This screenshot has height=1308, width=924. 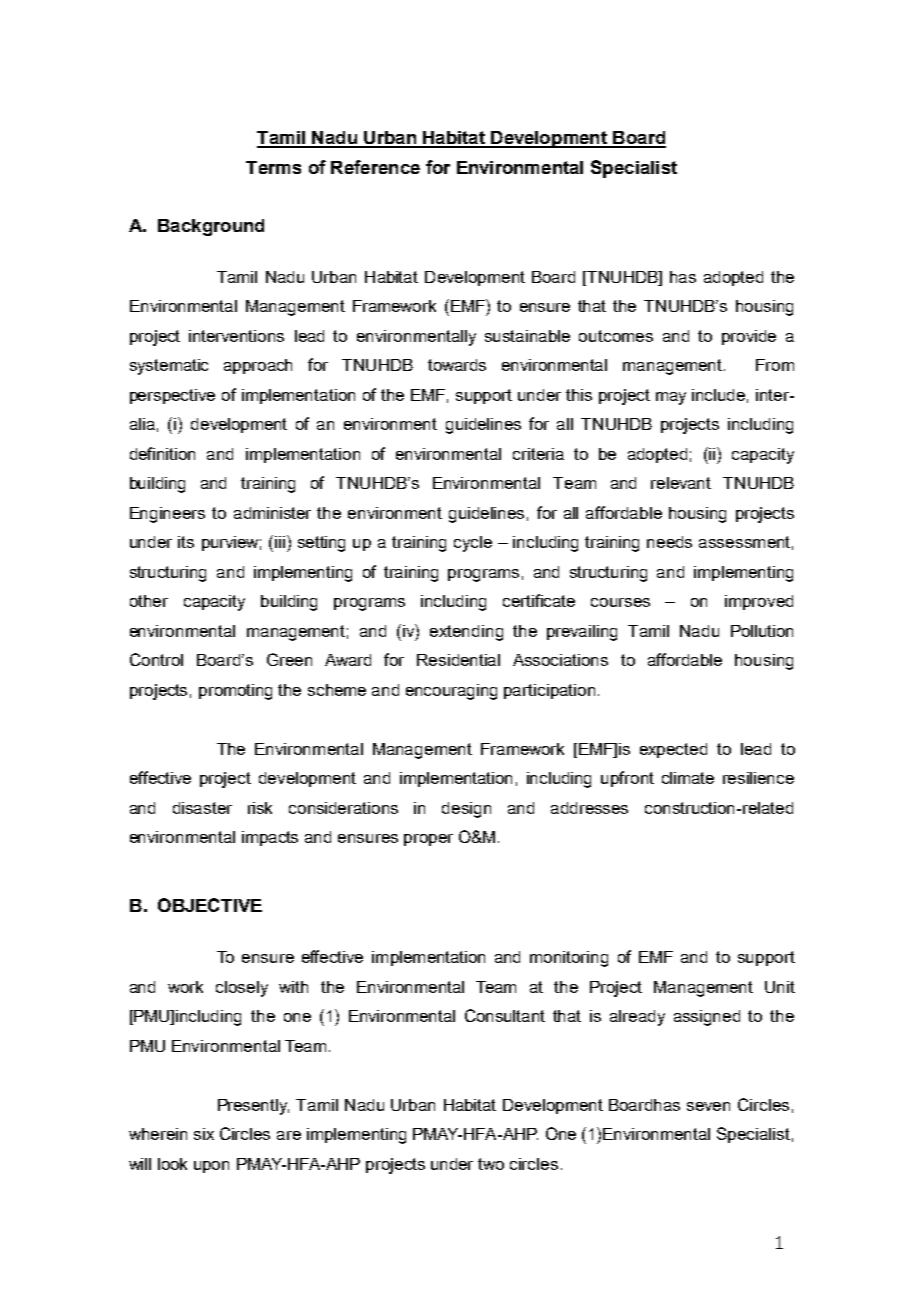 What do you see at coordinates (749, 337) in the screenshot?
I see `provide` at bounding box center [749, 337].
